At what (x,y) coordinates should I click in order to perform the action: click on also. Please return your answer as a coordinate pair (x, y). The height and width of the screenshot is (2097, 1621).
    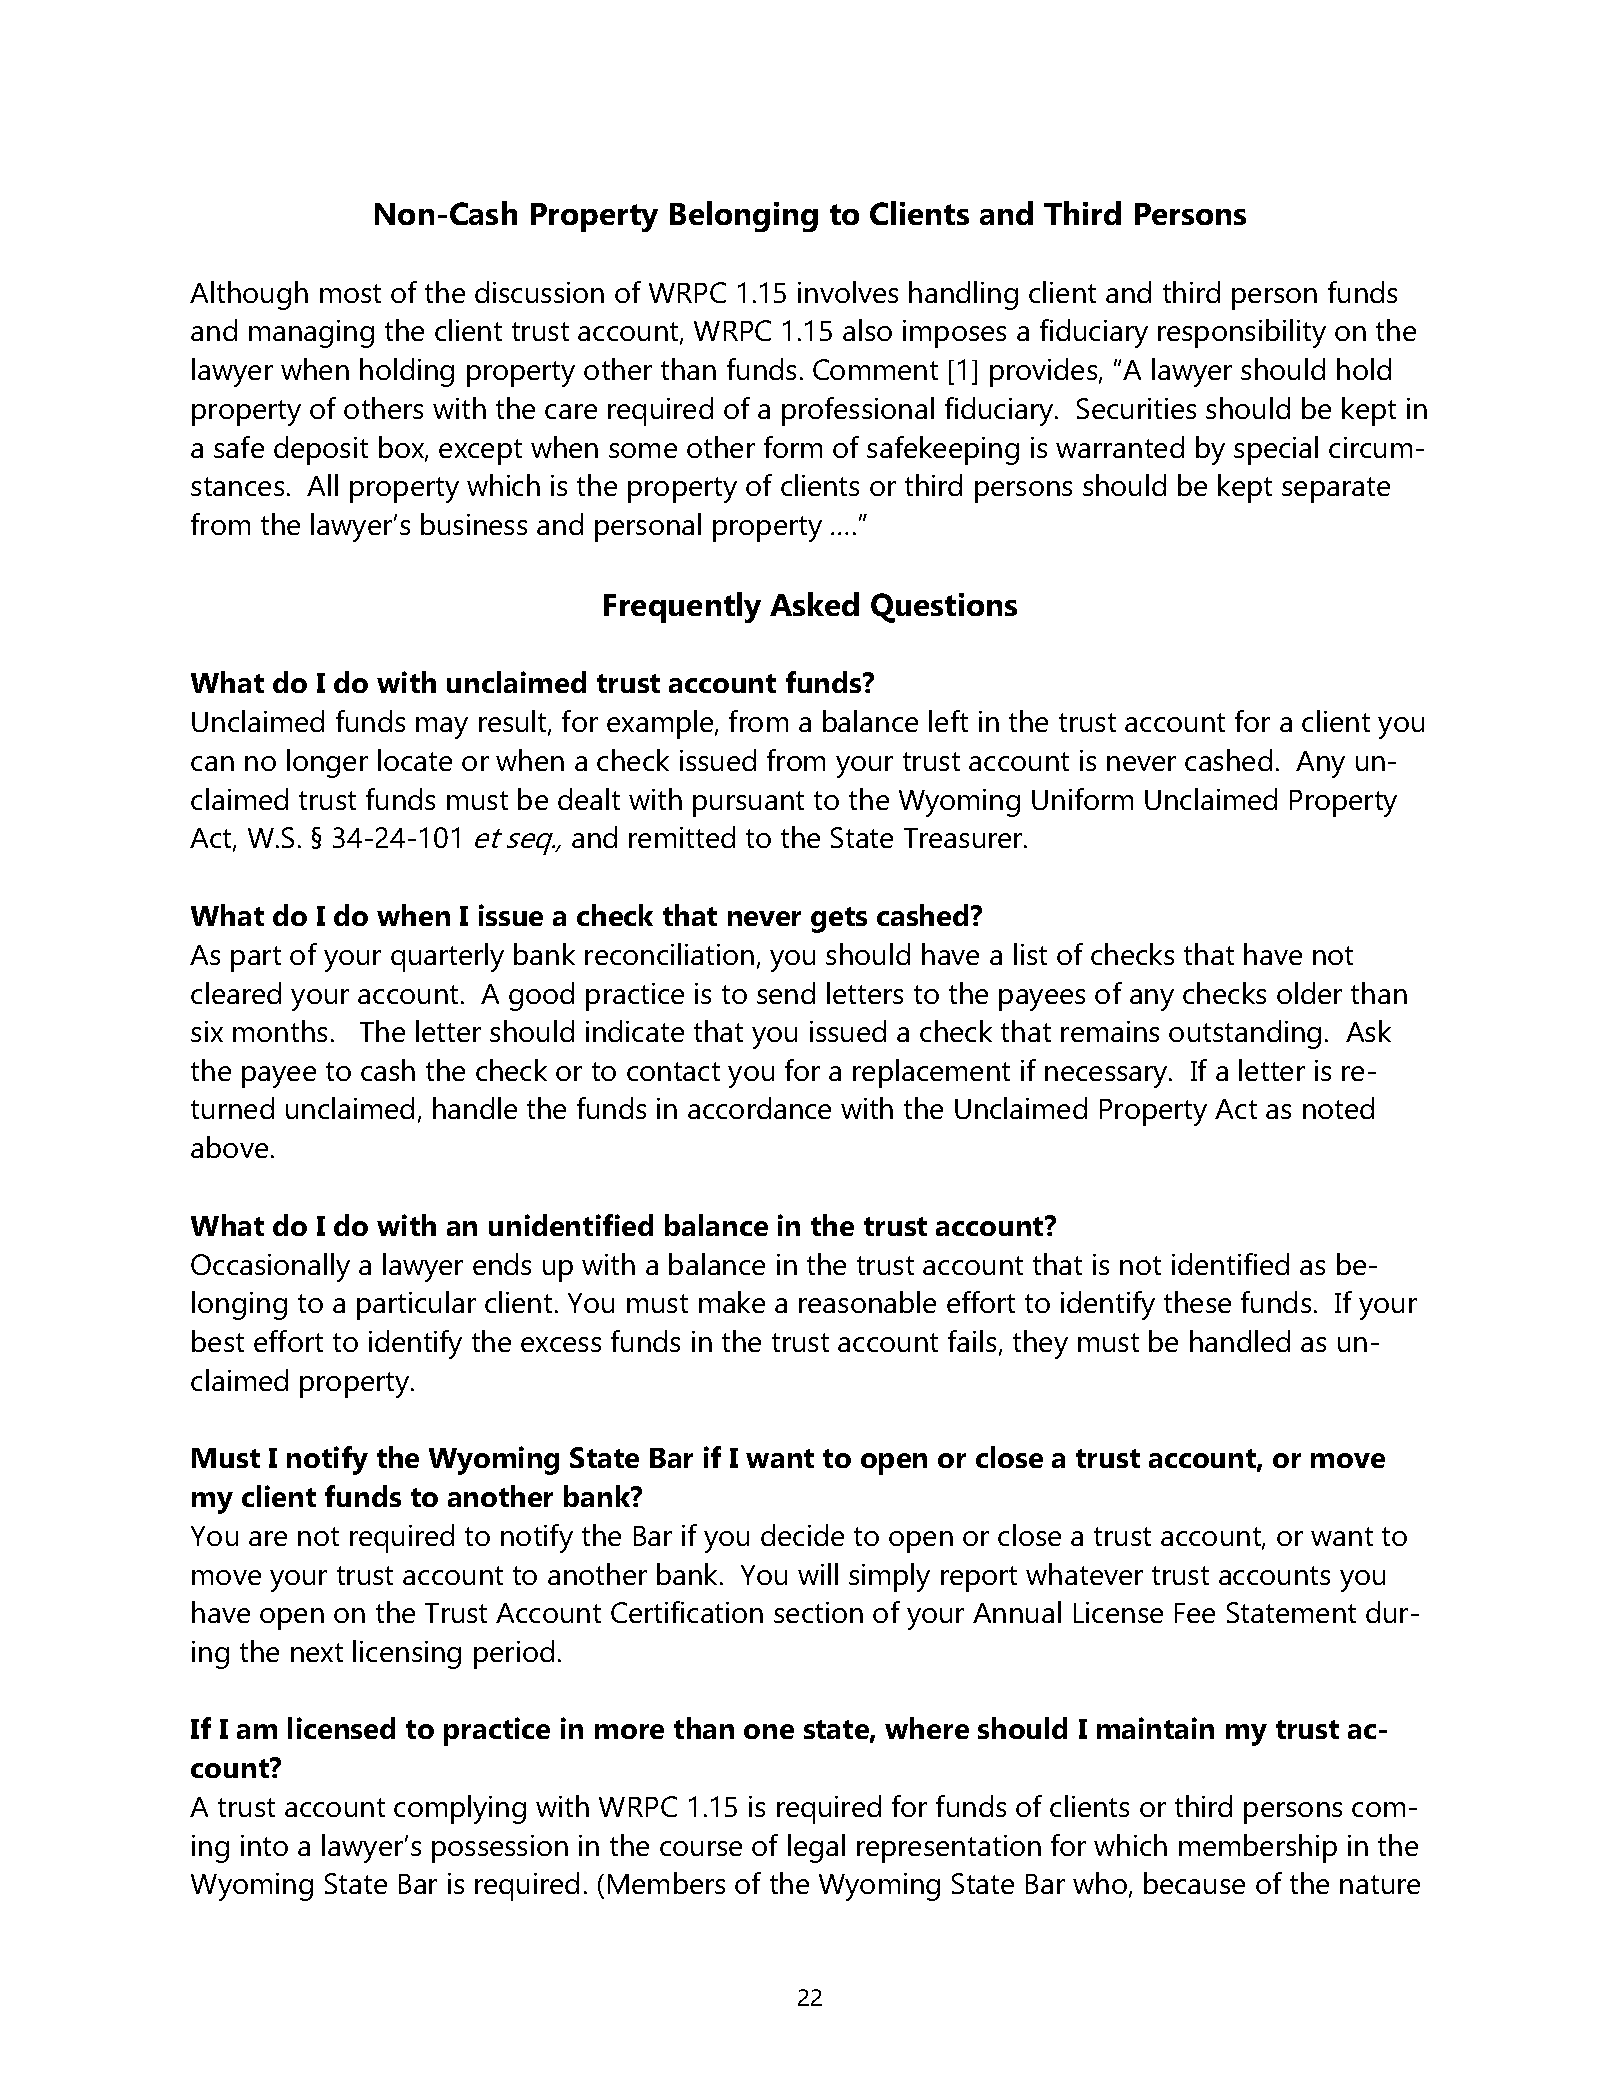
    Looking at the image, I should click on (867, 330).
